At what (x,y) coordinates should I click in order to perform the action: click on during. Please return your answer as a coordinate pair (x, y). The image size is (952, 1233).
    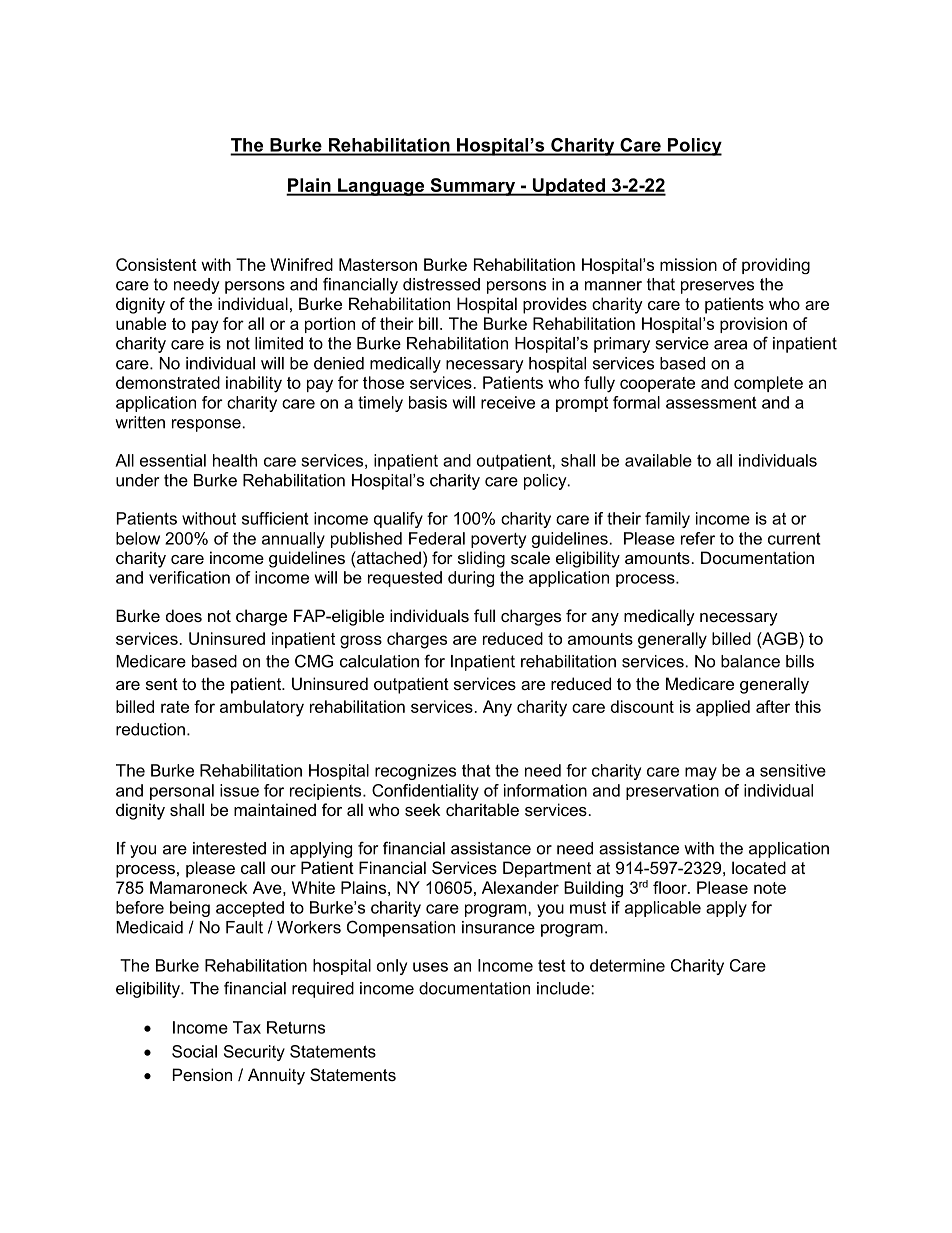
    Looking at the image, I should click on (471, 579).
